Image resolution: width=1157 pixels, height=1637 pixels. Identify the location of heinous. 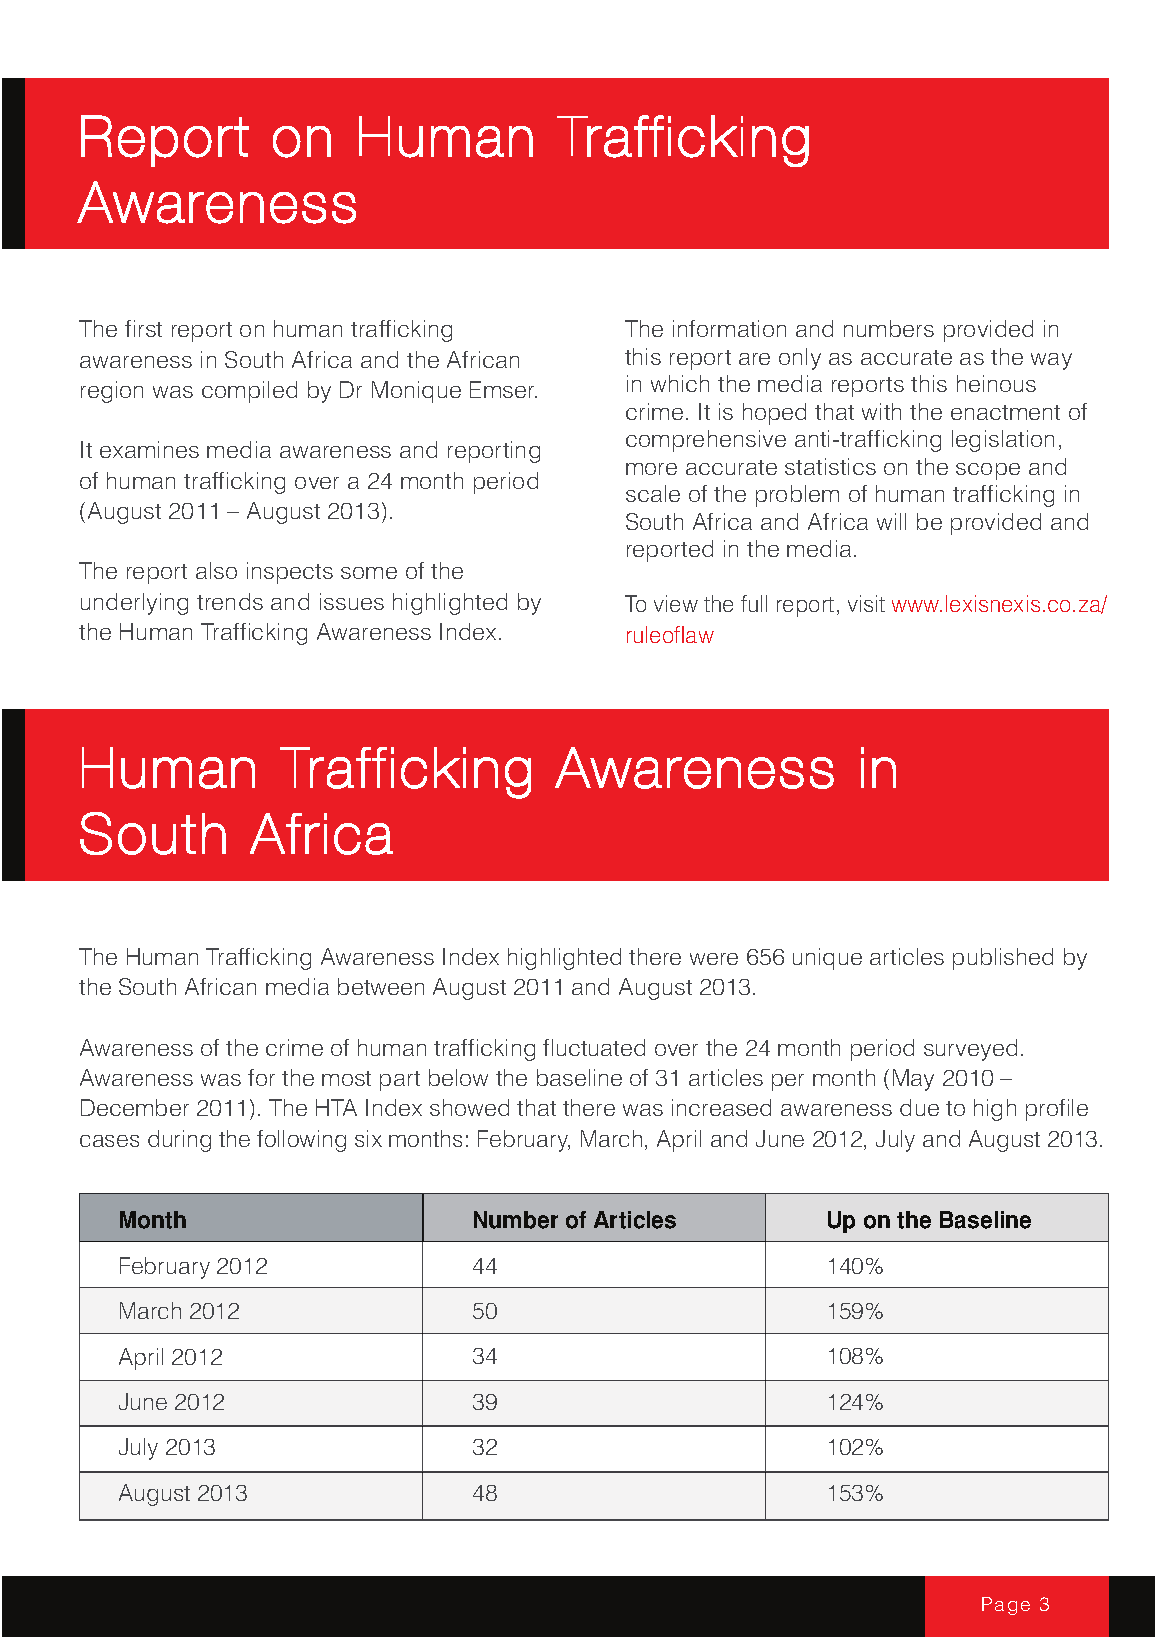
(996, 383).
